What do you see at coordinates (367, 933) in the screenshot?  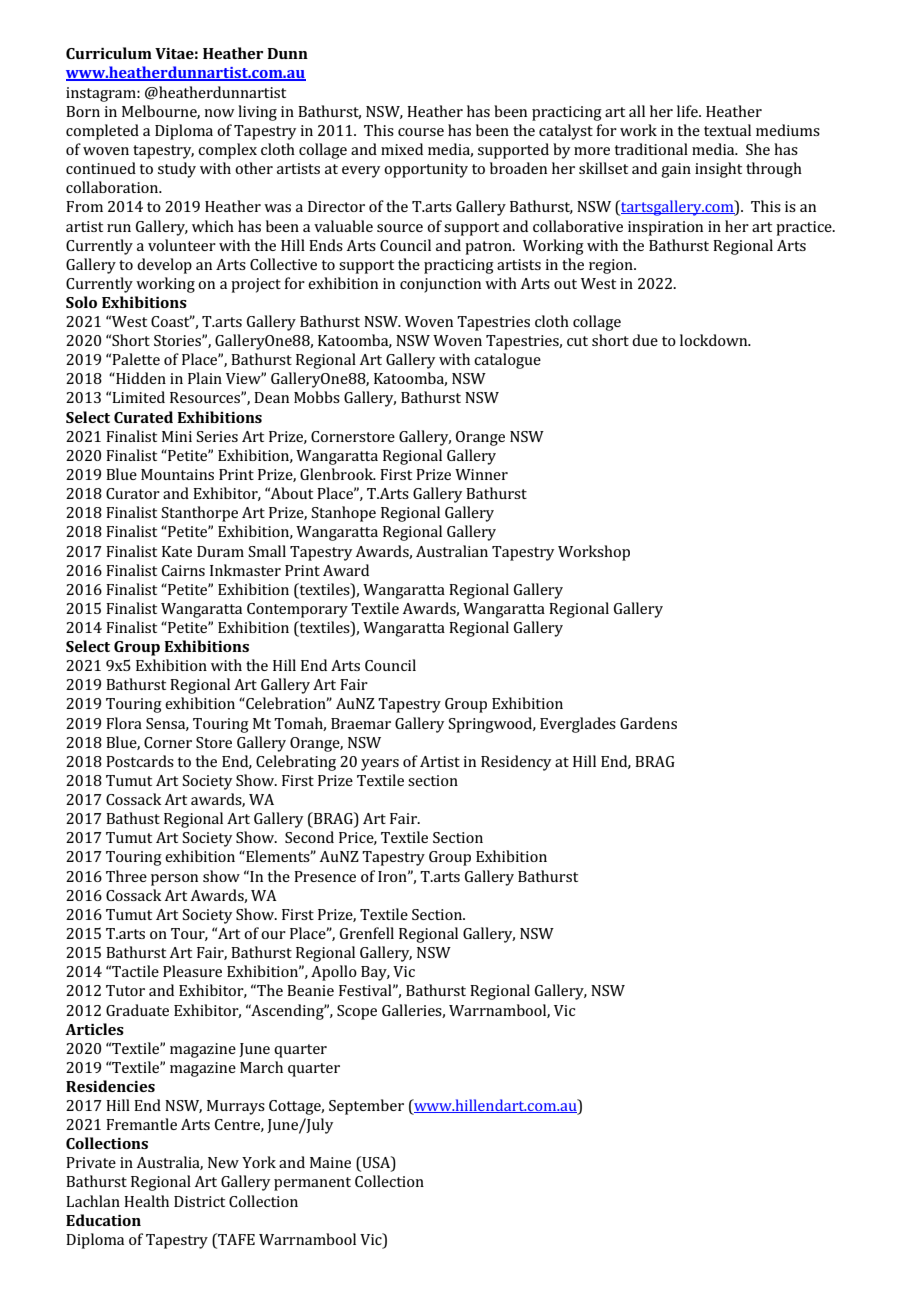 I see `Grenfell` at bounding box center [367, 933].
